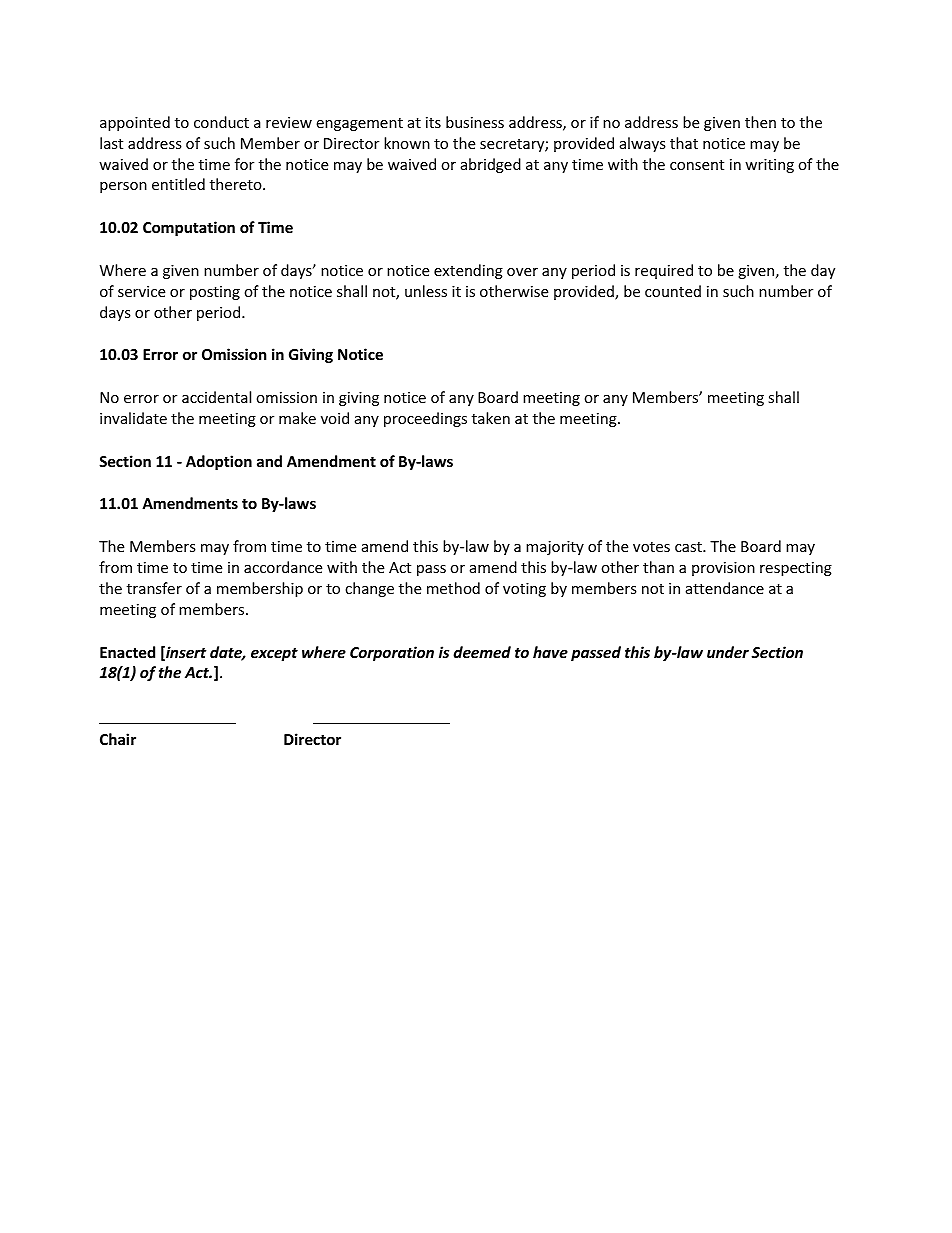 This image has height=1233, width=952. I want to click on attendance, so click(725, 588).
